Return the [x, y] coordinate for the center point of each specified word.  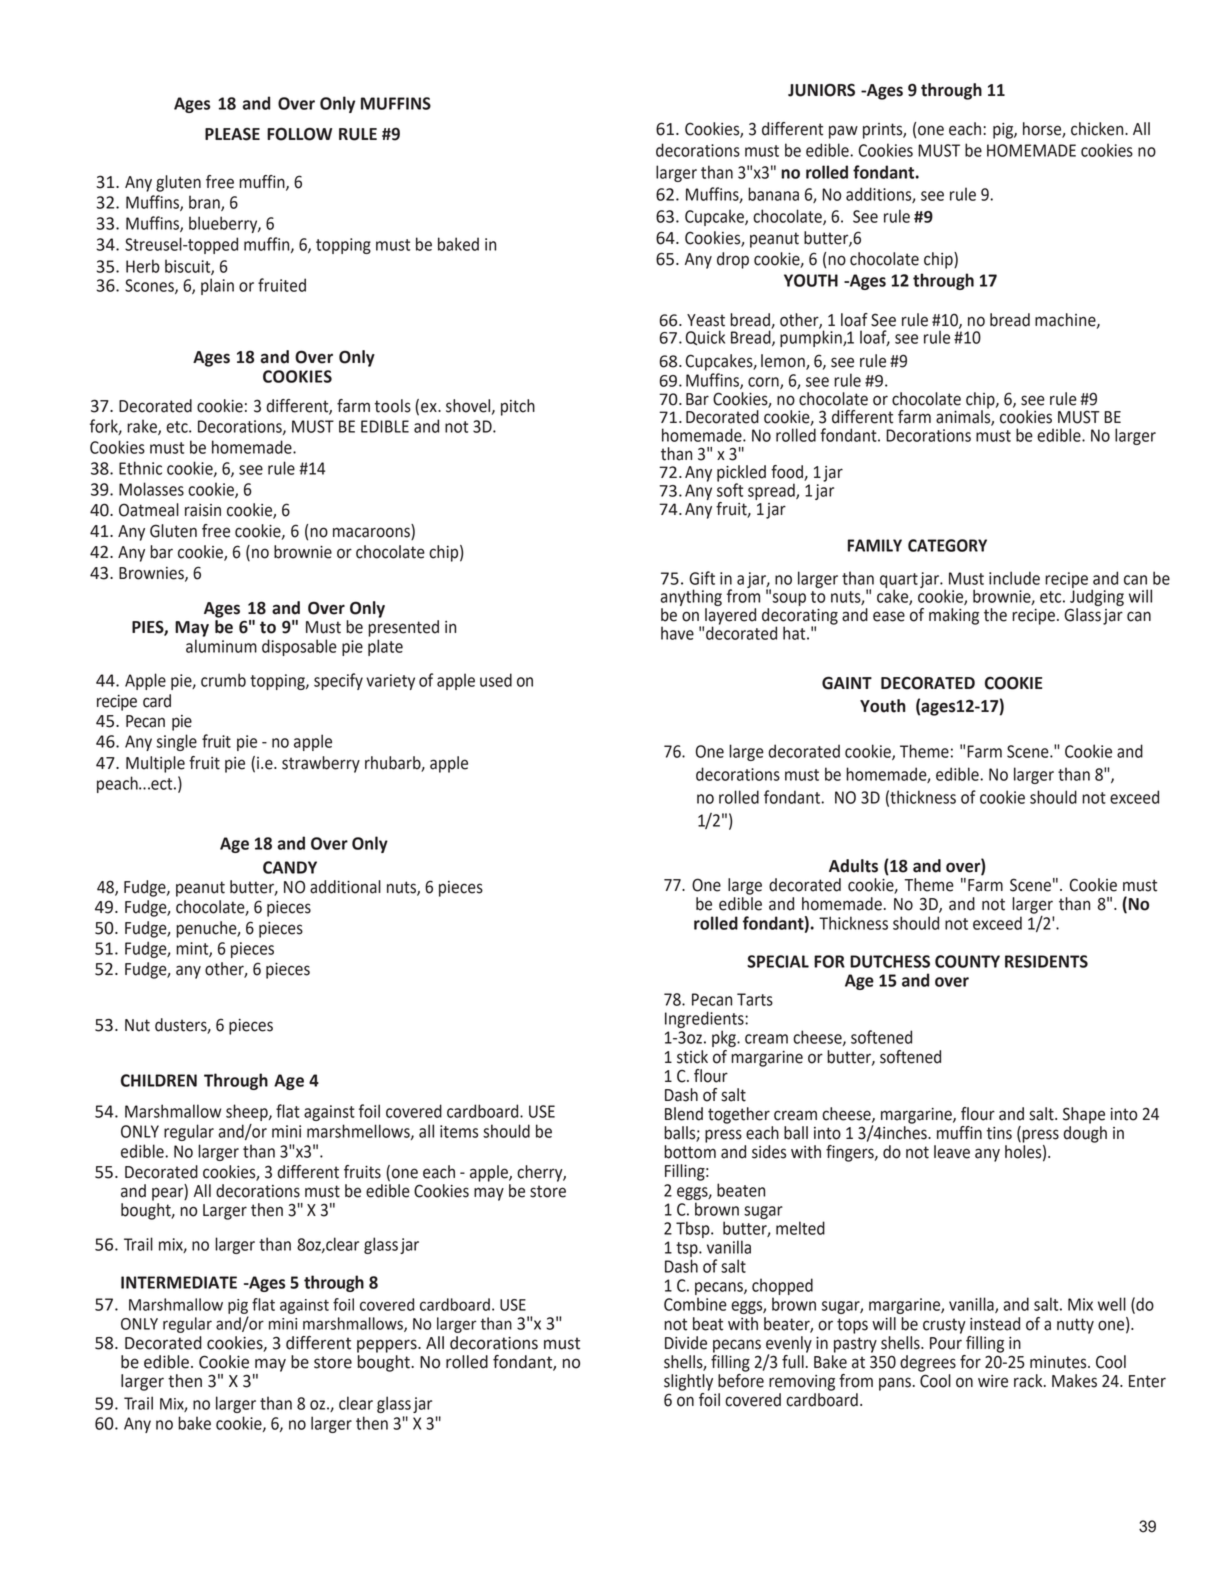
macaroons [372, 533]
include [1014, 578]
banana [773, 194]
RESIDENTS [1046, 961]
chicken [1098, 129]
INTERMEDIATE [179, 1282]
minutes [1059, 1362]
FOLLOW [299, 134]
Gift [702, 578]
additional [345, 887]
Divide [686, 1343]
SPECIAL [778, 961]
